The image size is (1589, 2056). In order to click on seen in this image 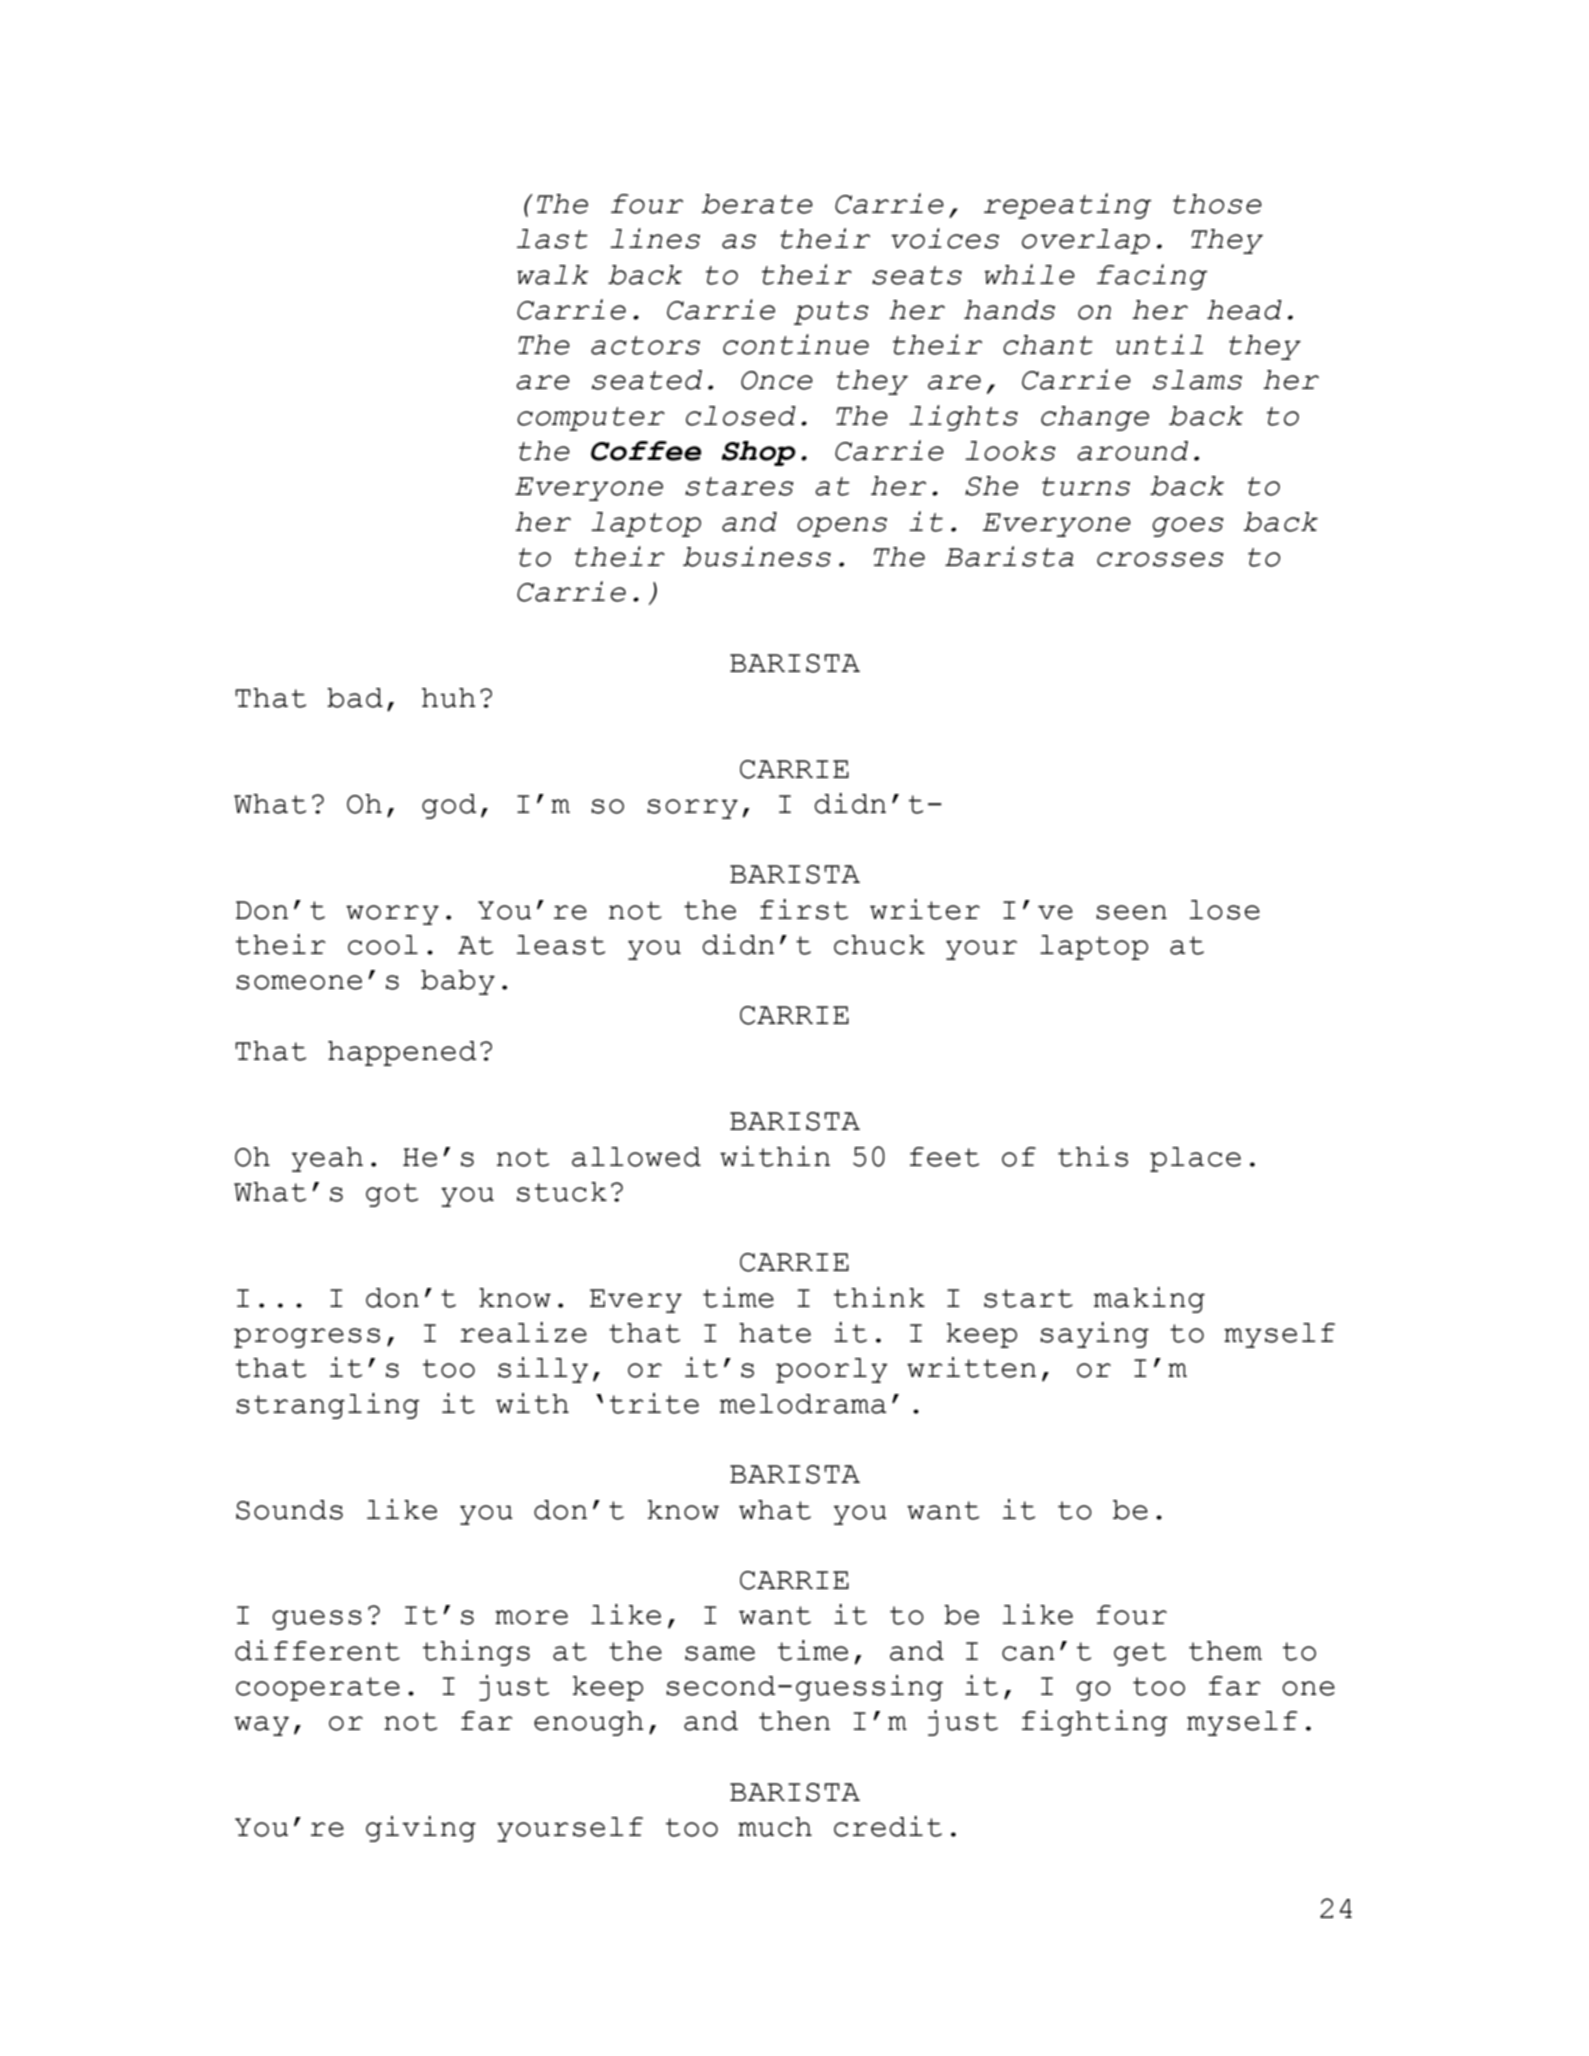, I will do `click(1131, 912)`.
